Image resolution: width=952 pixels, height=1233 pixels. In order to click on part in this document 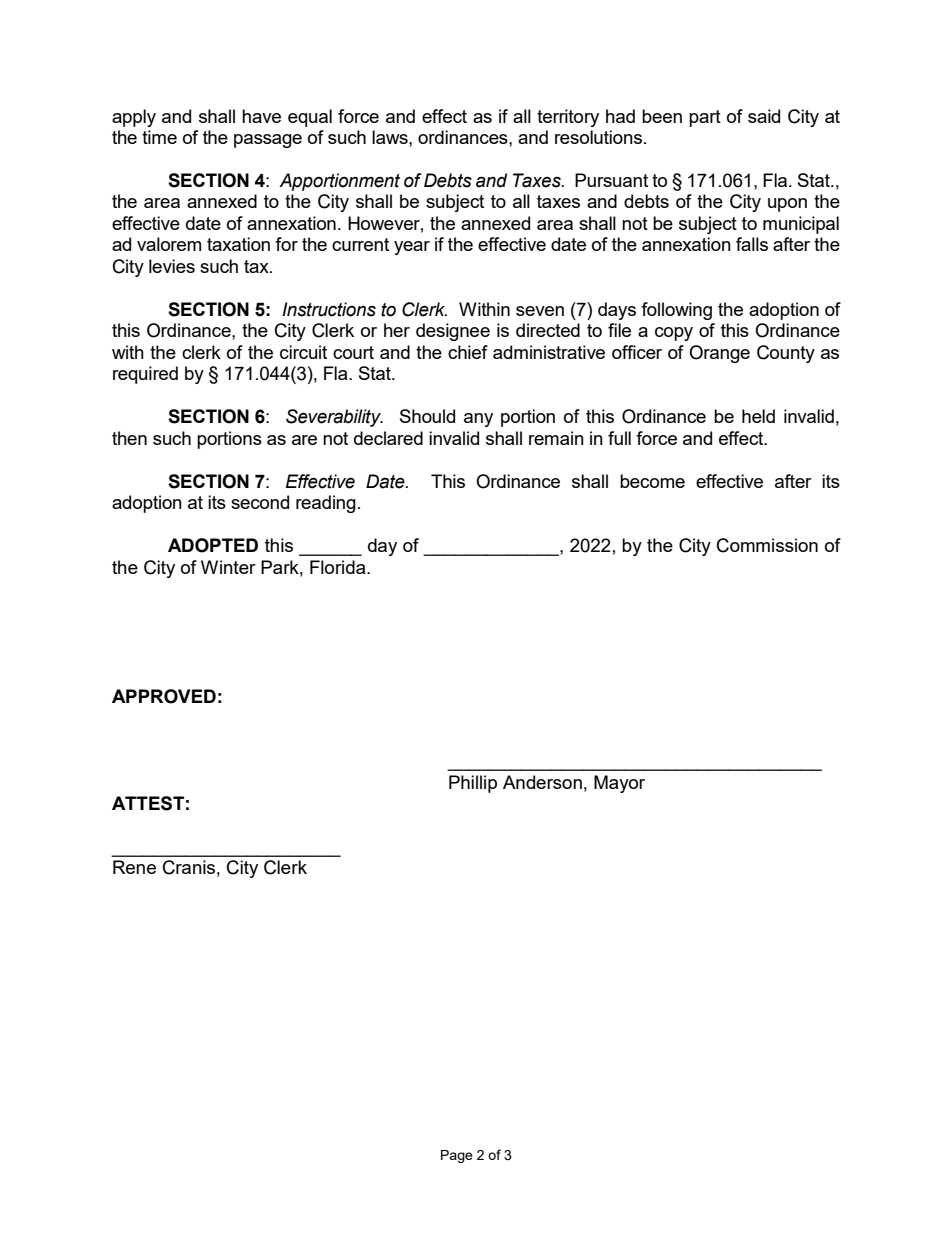, I will do `click(705, 118)`.
